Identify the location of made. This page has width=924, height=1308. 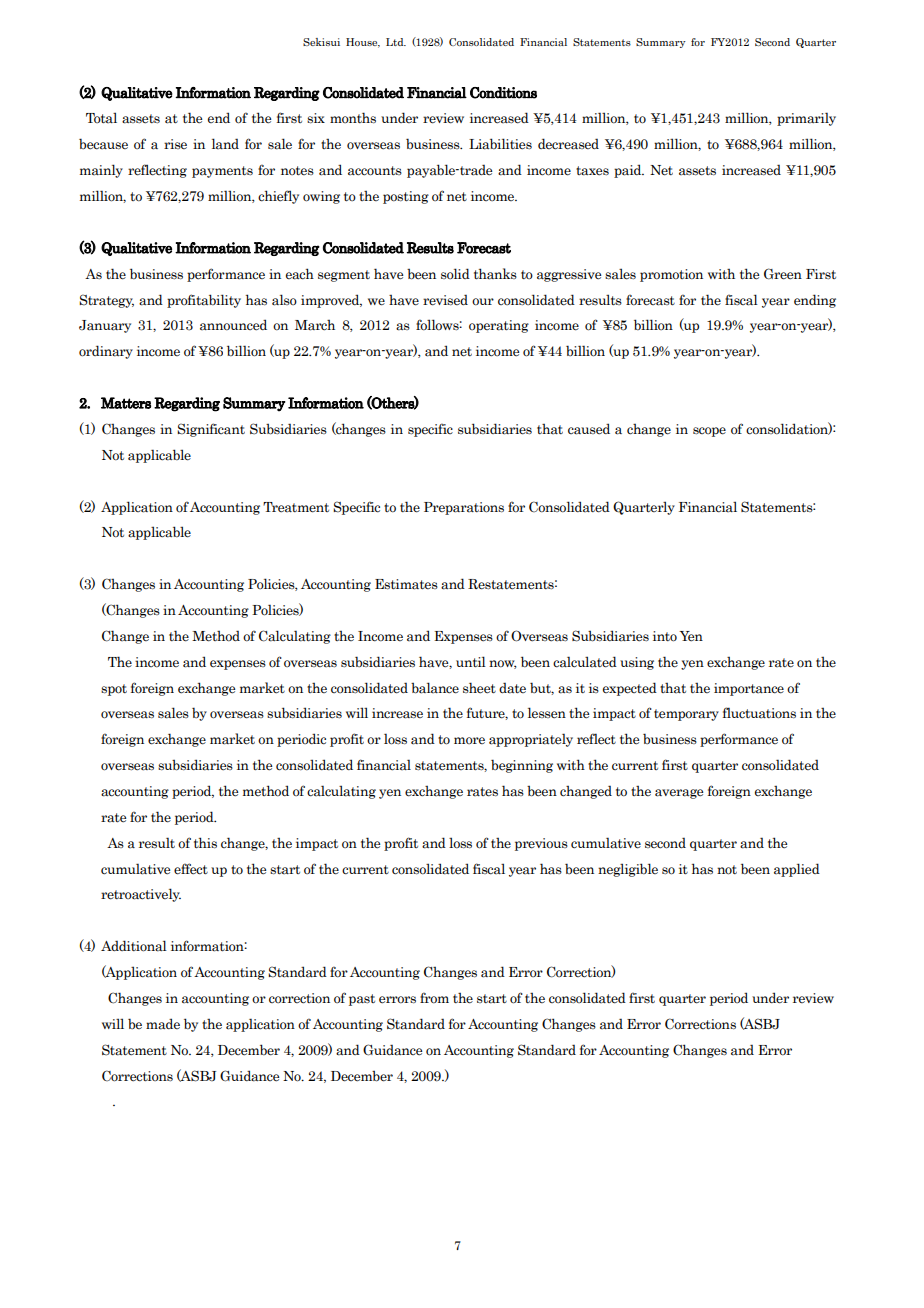
(163, 1024).
